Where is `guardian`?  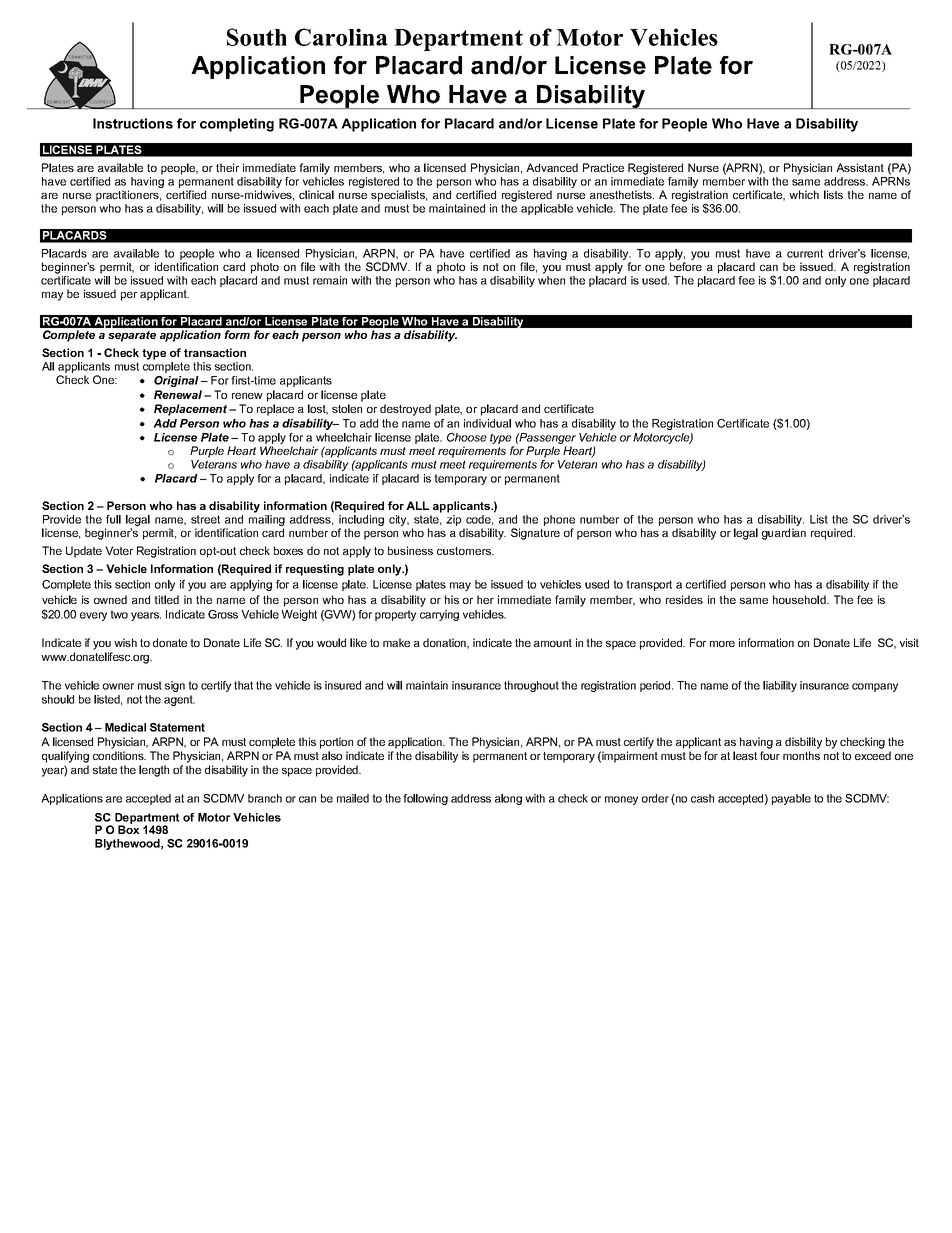
guardian is located at coordinates (784, 534).
